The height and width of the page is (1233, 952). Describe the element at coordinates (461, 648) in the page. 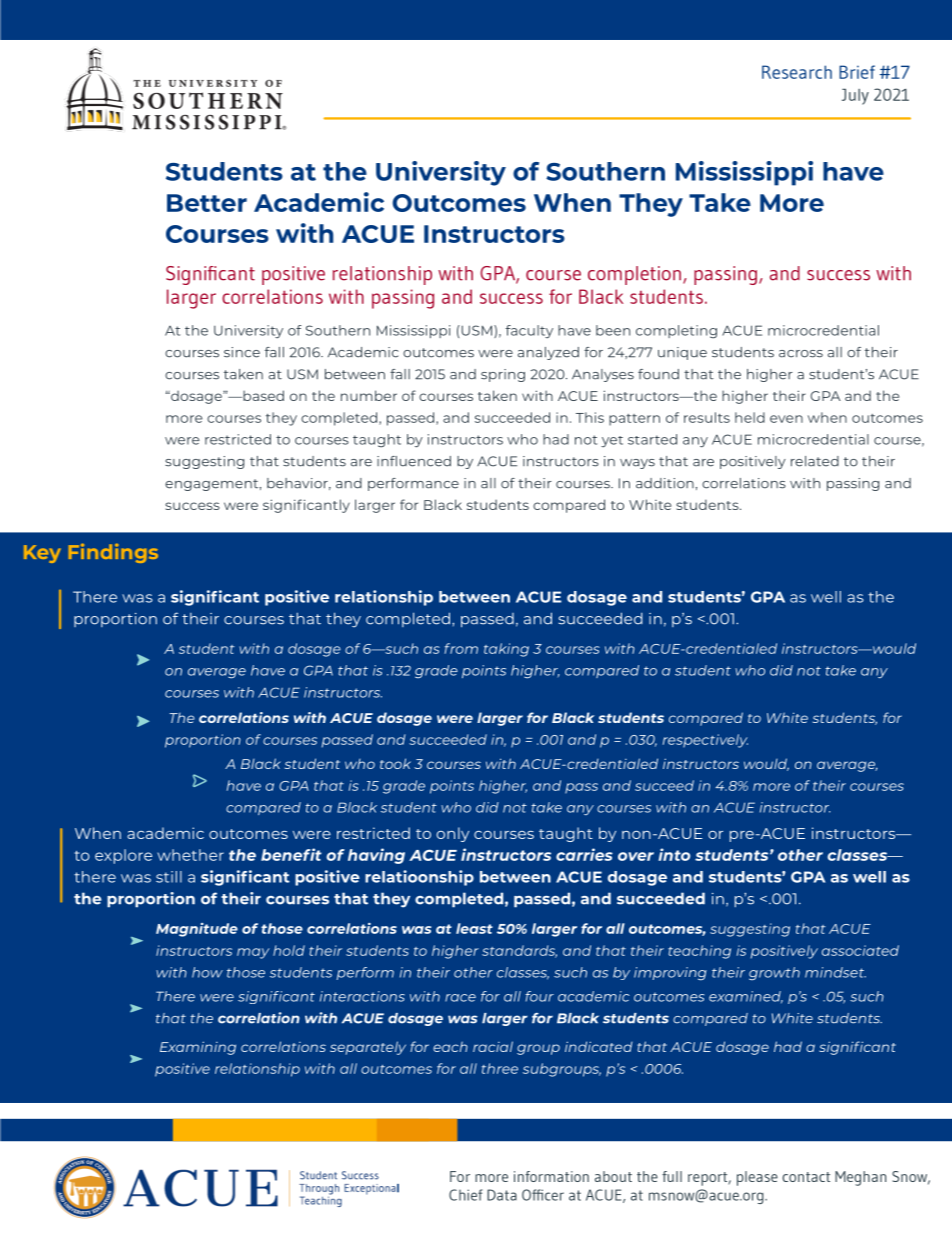

I see `from` at that location.
